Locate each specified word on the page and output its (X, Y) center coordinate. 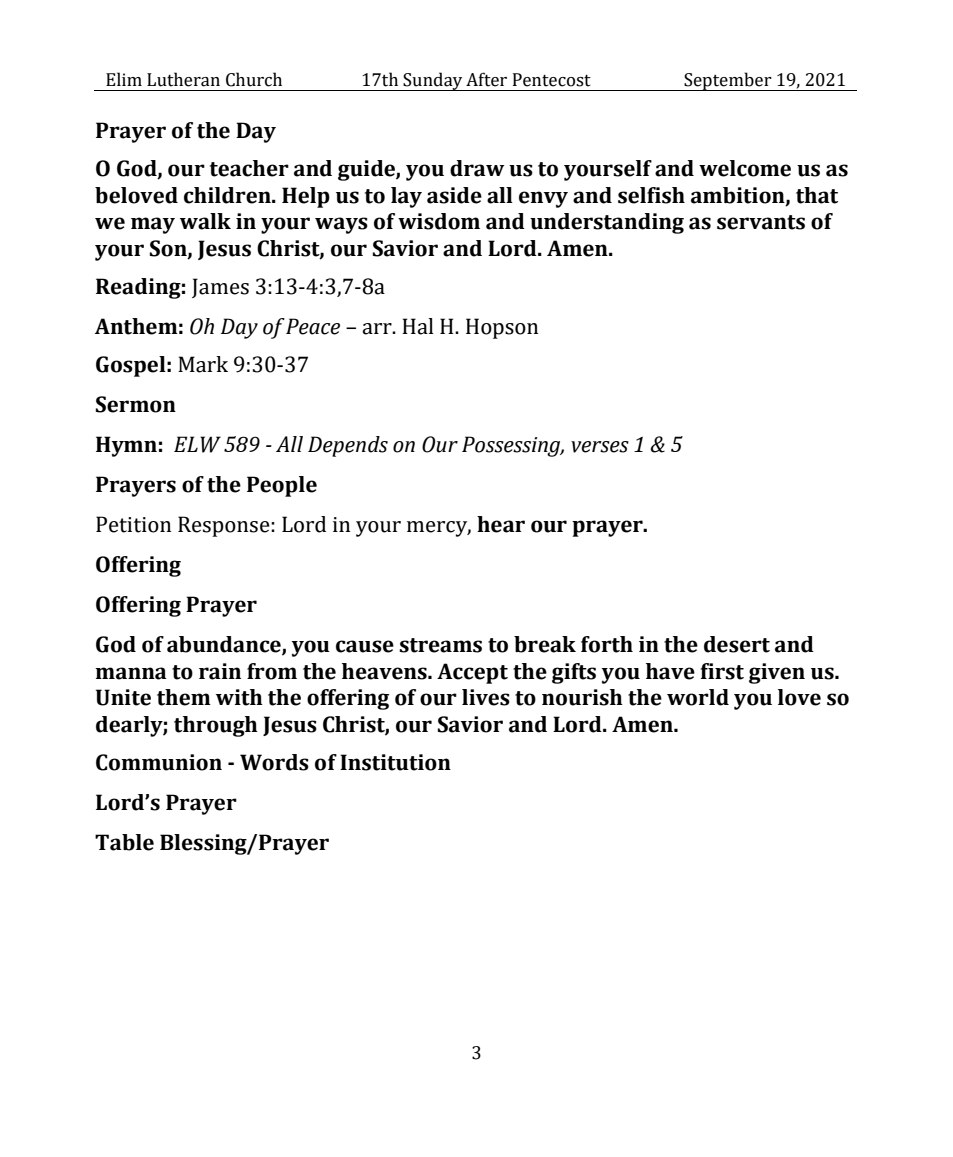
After (486, 79)
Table (124, 842)
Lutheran (183, 79)
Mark (203, 364)
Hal (418, 326)
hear (501, 524)
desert (737, 644)
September (728, 81)
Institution (395, 762)
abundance (225, 645)
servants (761, 222)
